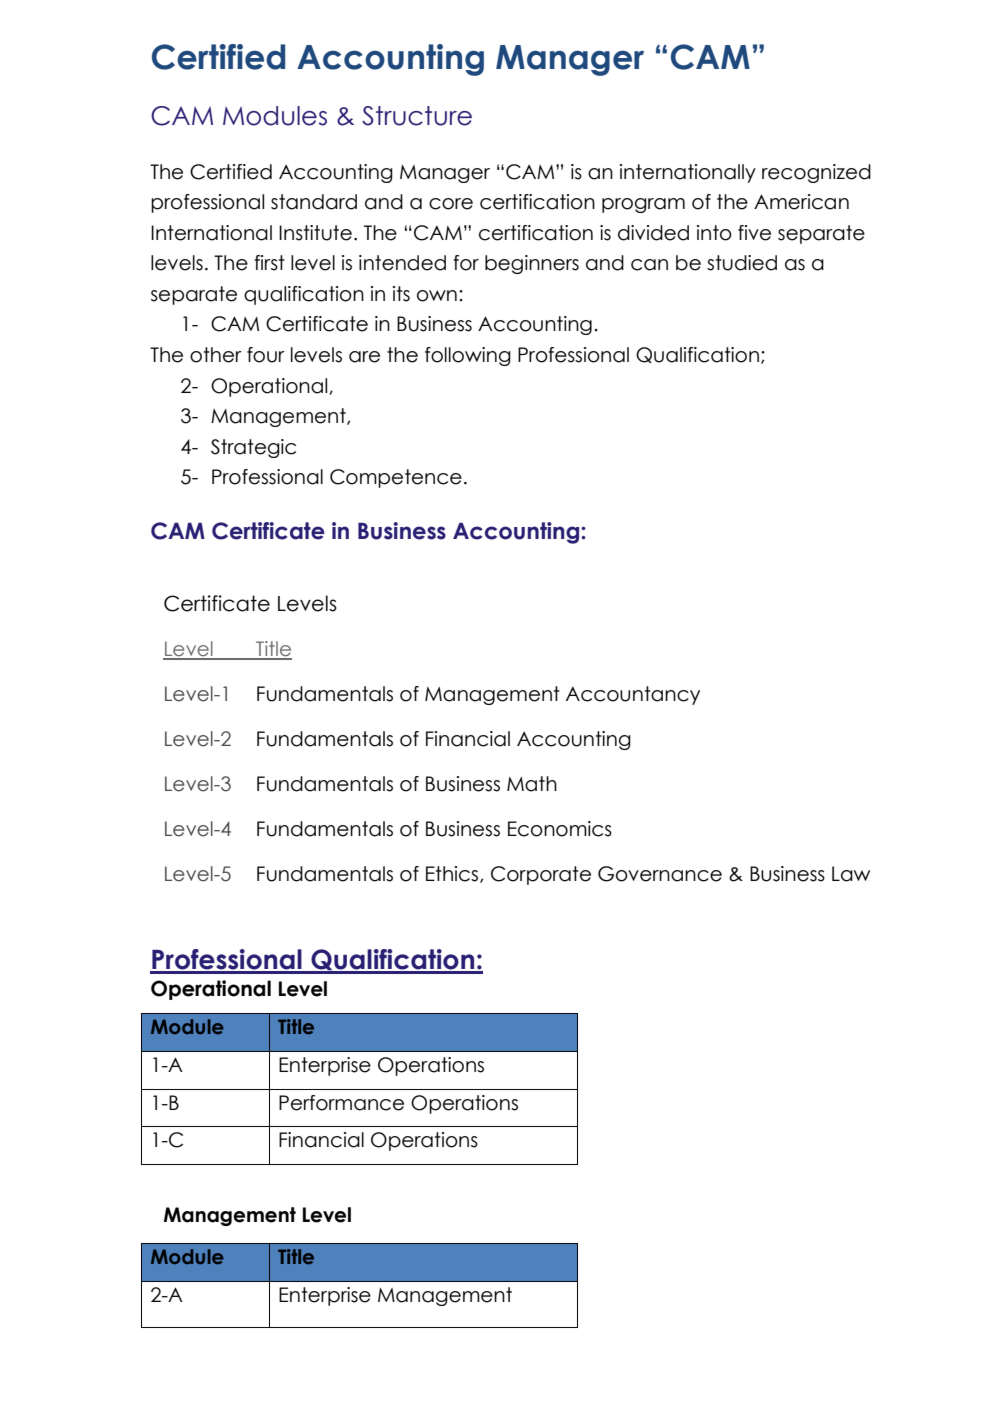  What do you see at coordinates (451, 204) in the screenshot?
I see `core` at bounding box center [451, 204].
